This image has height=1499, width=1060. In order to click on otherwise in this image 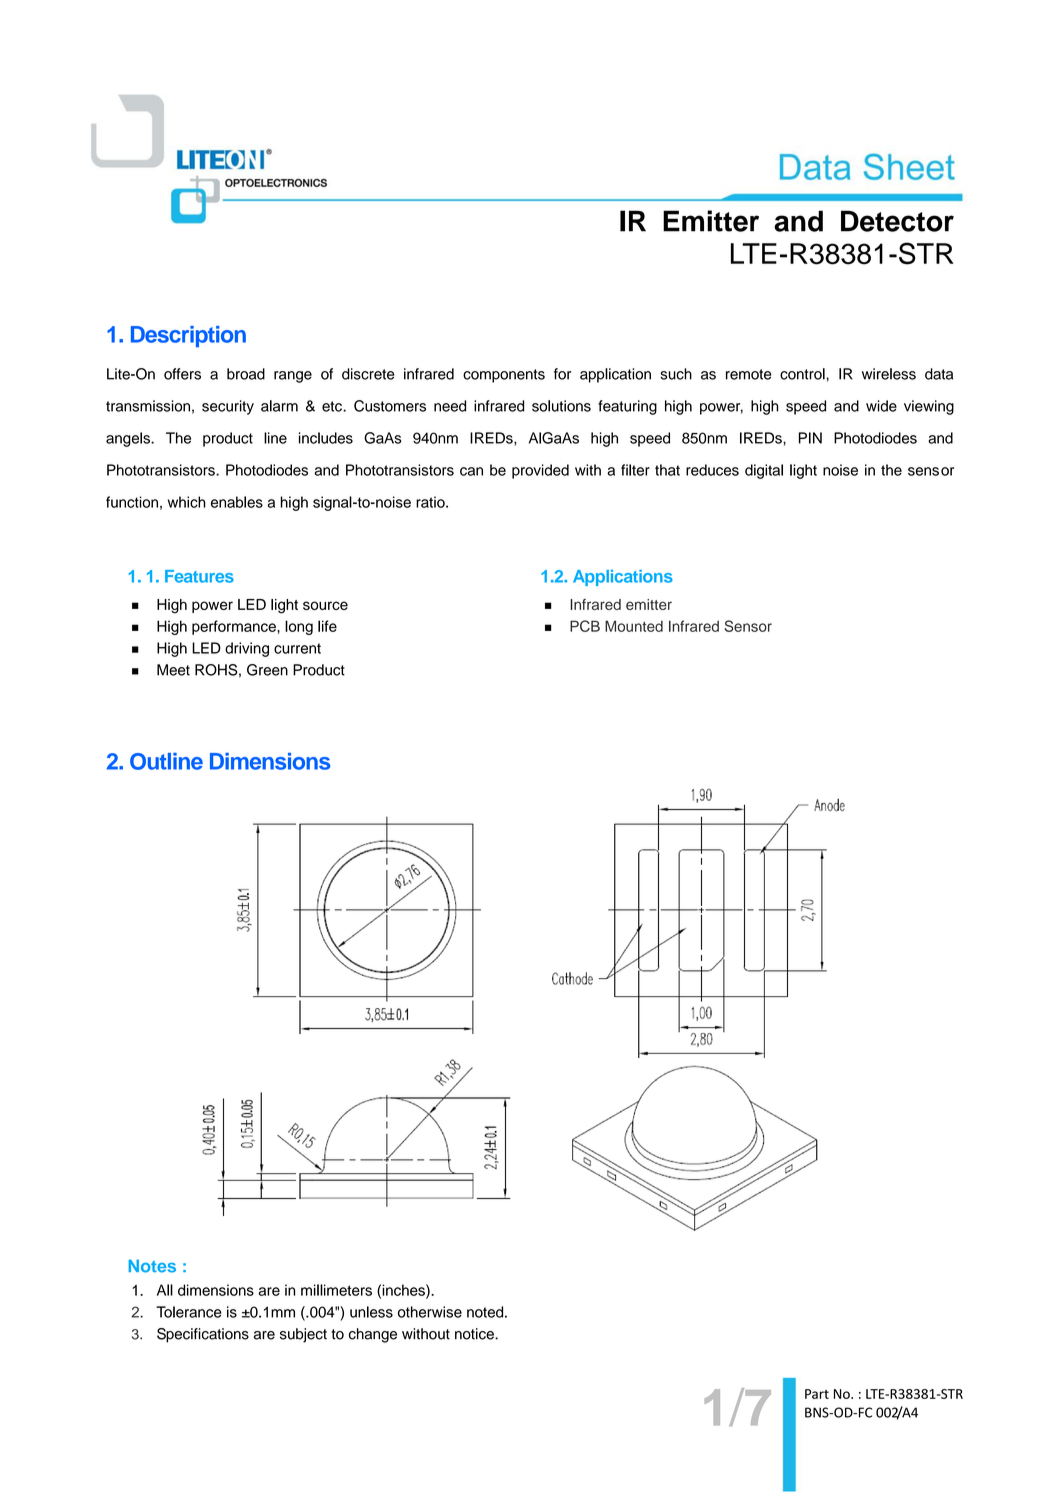, I will do `click(430, 1312)`.
